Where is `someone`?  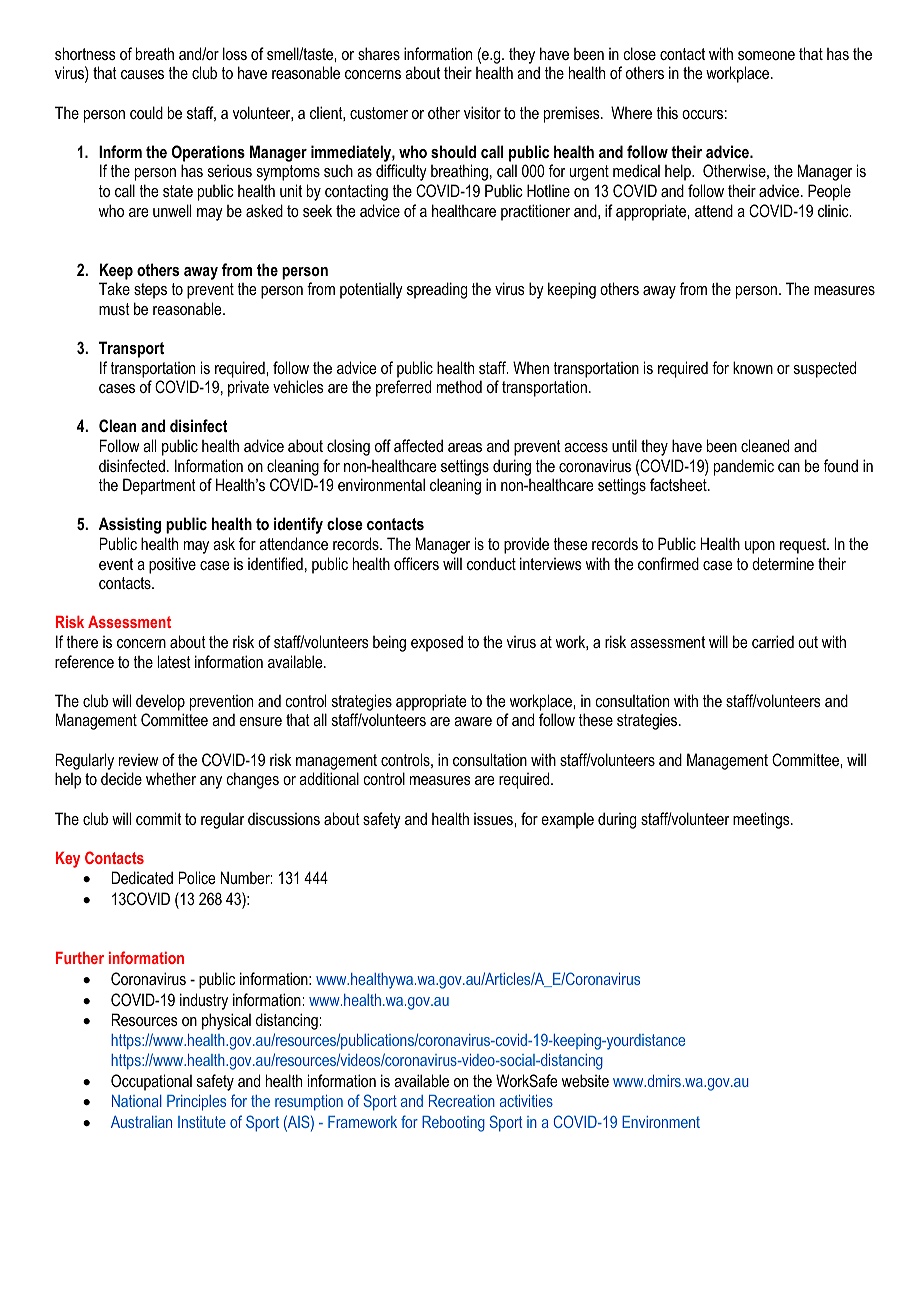
someone is located at coordinates (766, 55).
